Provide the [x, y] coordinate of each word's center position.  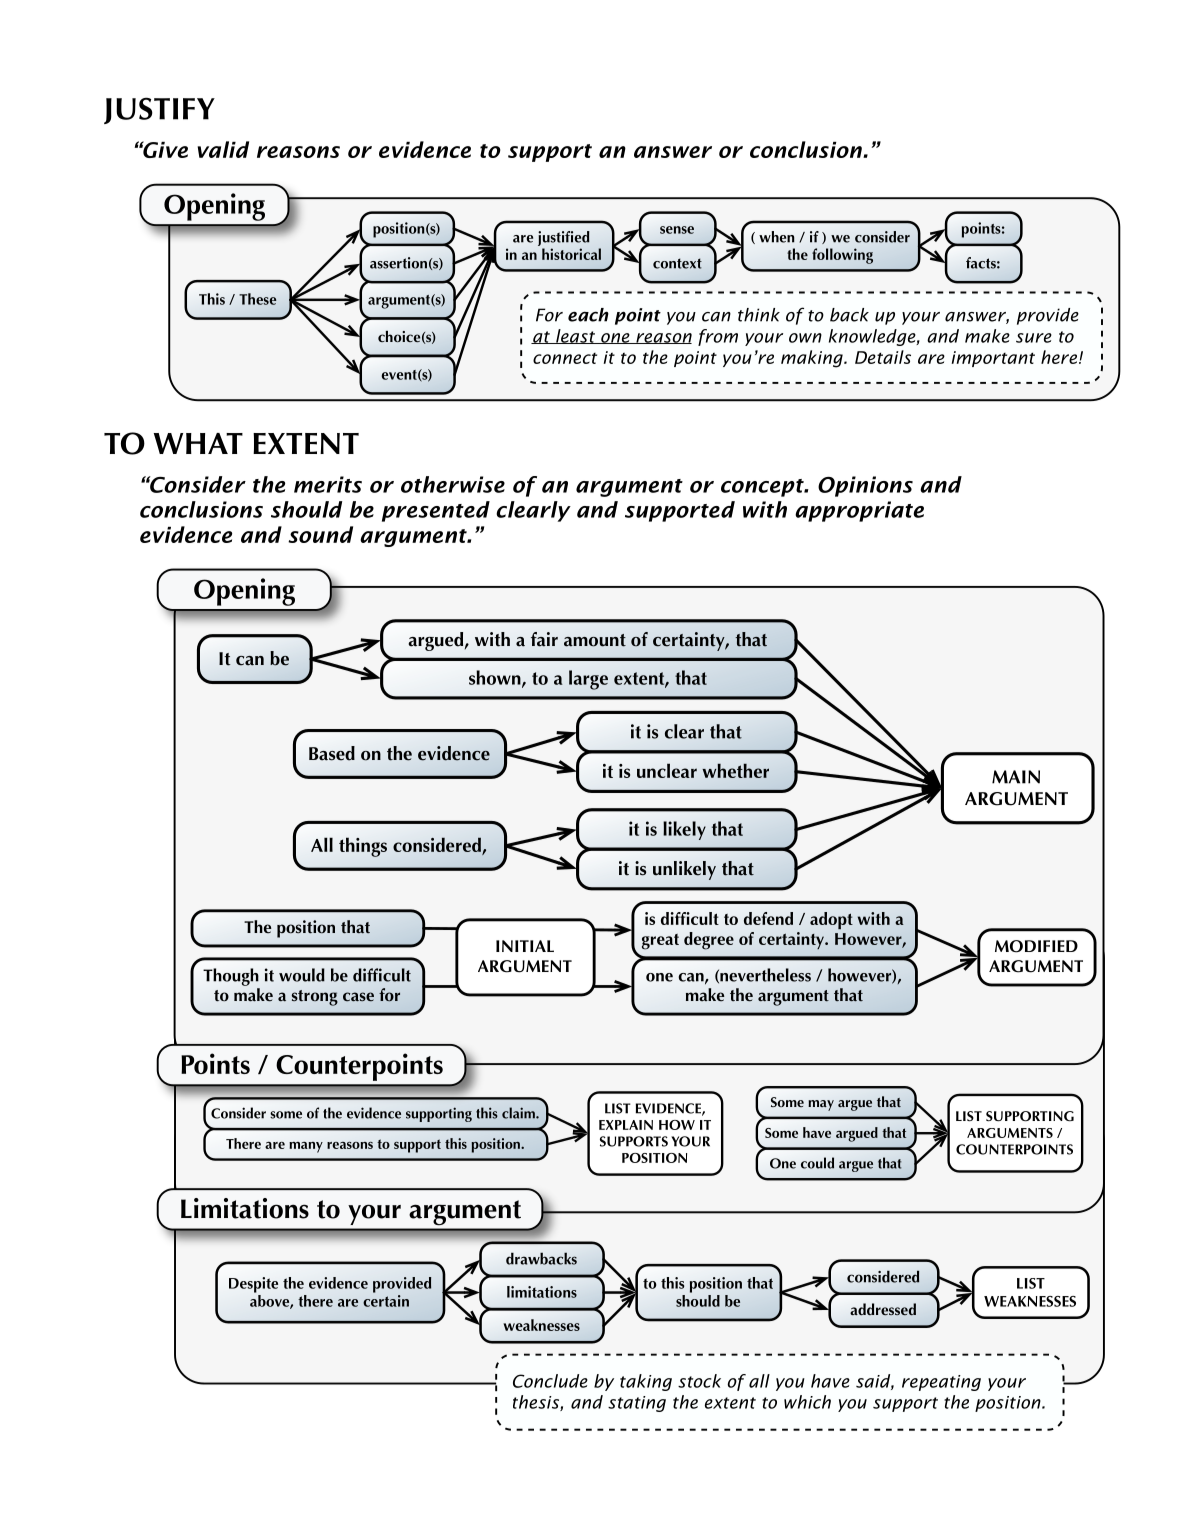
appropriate [859, 511]
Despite [253, 1285]
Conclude [550, 1381]
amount [595, 640]
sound [320, 534]
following [842, 256]
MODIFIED [1036, 946]
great [660, 942]
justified [564, 240]
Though [231, 977]
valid [223, 149]
